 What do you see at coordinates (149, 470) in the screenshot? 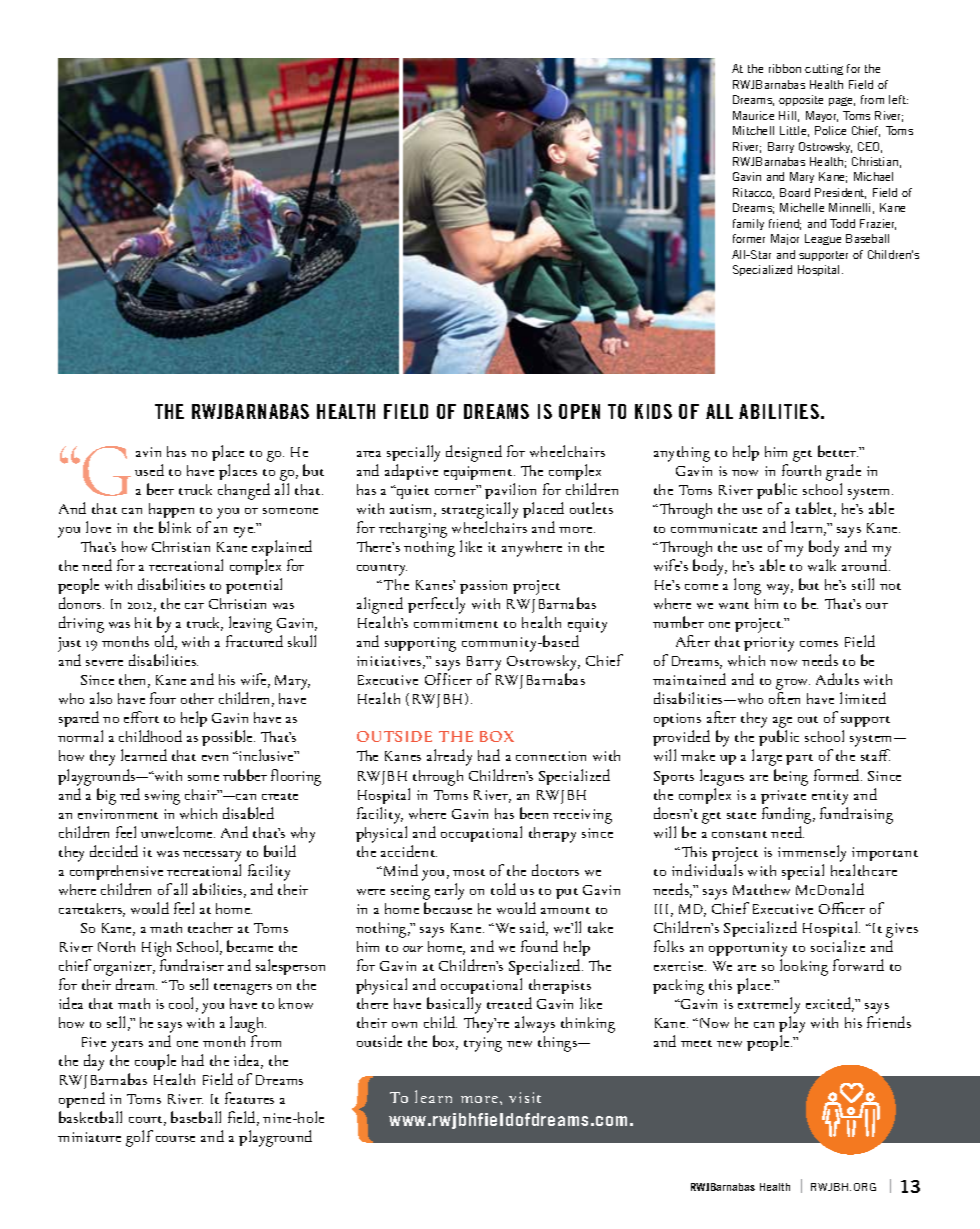
I see `used` at bounding box center [149, 470].
